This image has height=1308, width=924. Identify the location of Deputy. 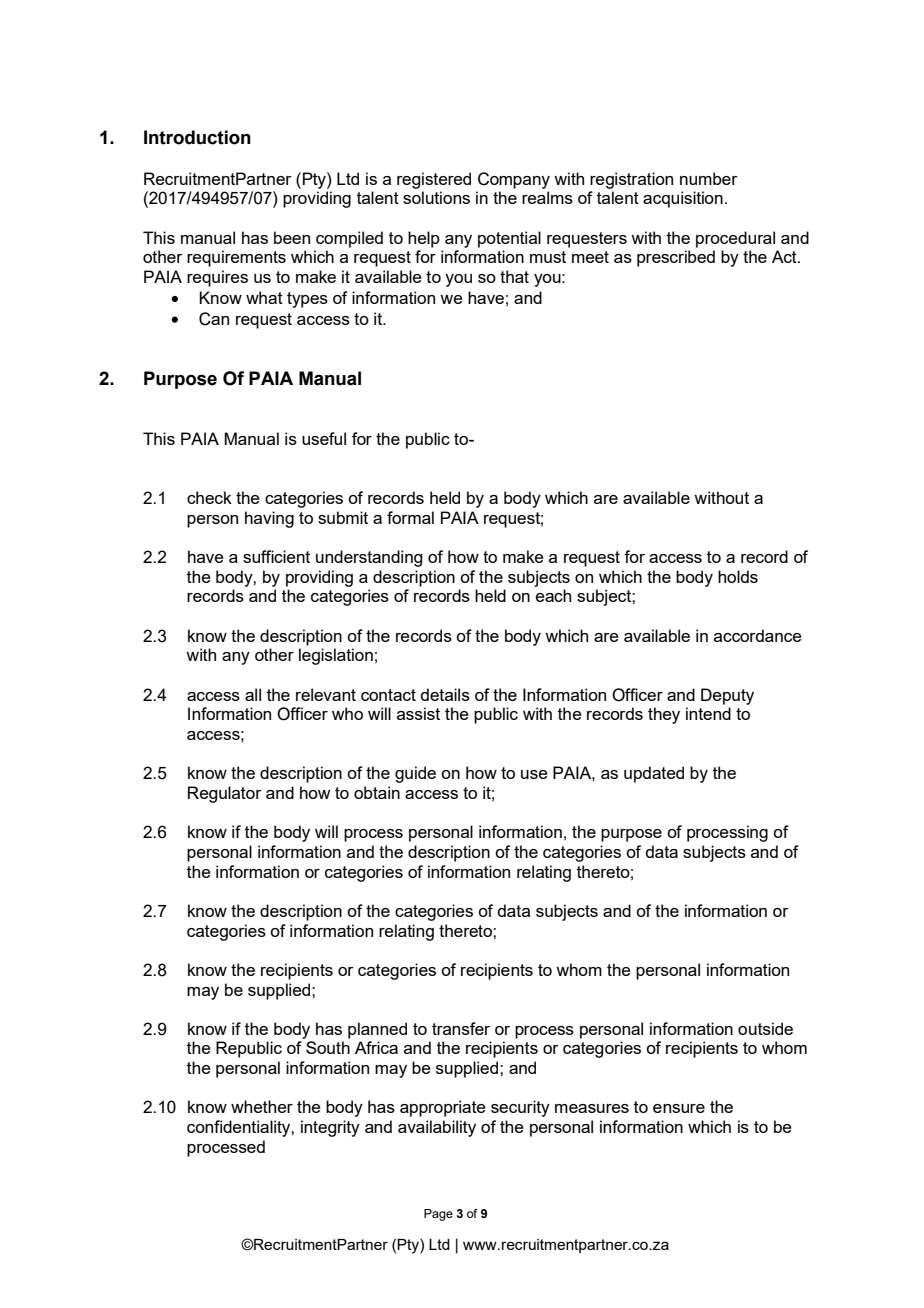
(727, 696).
